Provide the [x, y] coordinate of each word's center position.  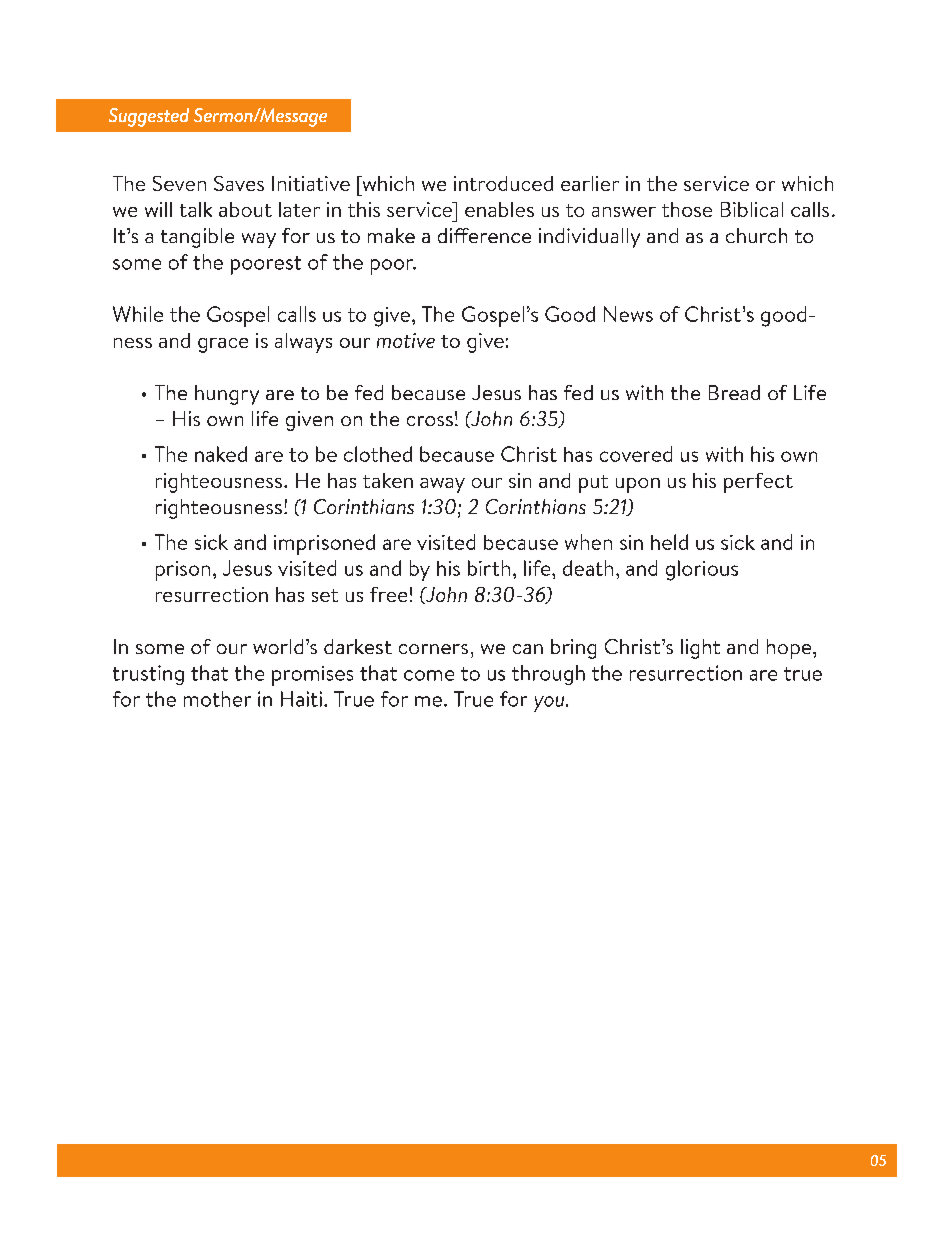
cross [430, 421]
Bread [734, 392]
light [700, 649]
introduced [503, 183]
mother [217, 699]
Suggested [149, 117]
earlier [590, 183]
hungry [227, 395]
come [429, 675]
